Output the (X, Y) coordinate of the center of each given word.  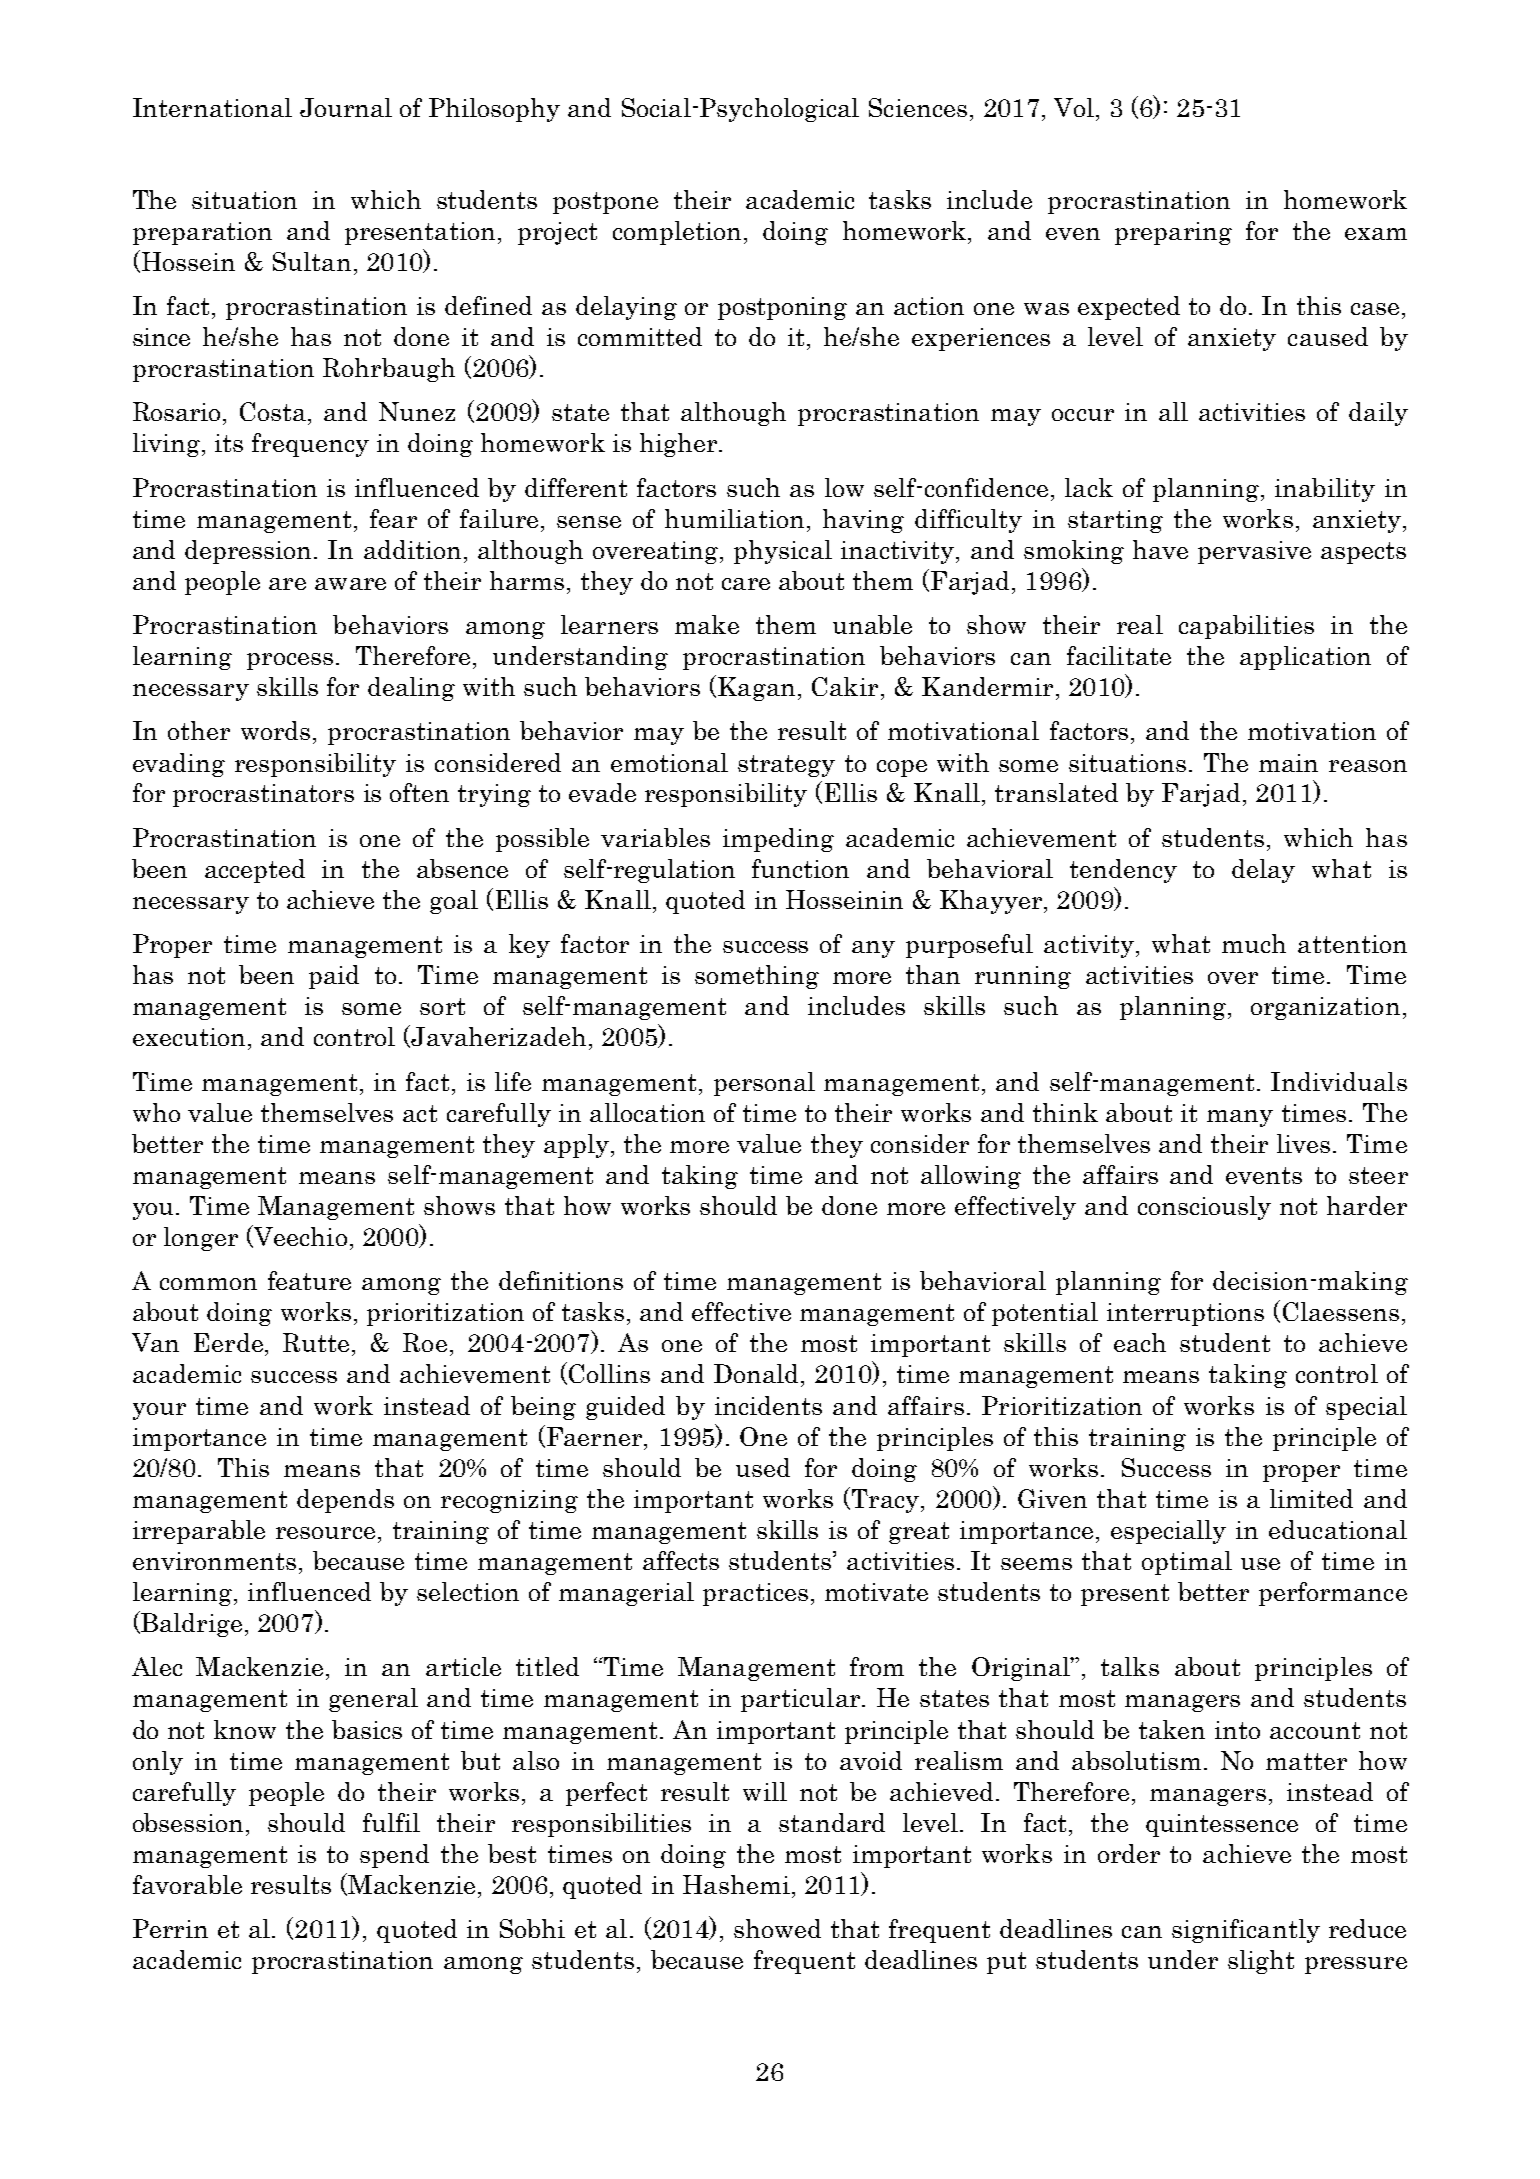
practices (755, 1594)
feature (309, 1280)
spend (394, 1856)
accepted (255, 871)
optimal (1187, 1563)
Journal (346, 107)
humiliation (734, 518)
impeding (778, 840)
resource (325, 1533)
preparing (1173, 233)
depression (250, 552)
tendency (1123, 871)
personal (764, 1084)
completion (677, 233)
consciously (1204, 1208)
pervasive (1254, 552)
